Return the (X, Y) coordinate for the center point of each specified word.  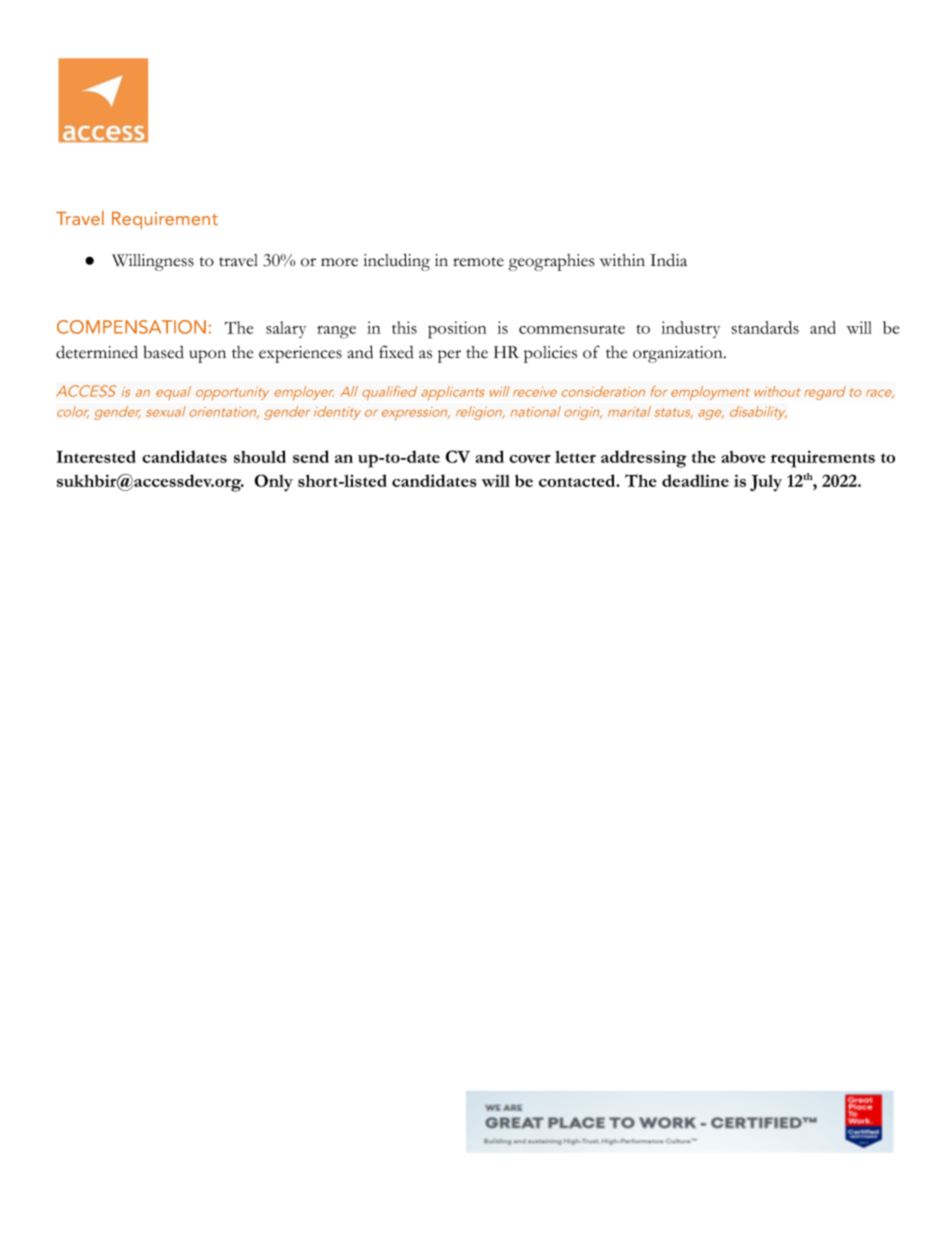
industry (690, 329)
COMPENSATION (131, 327)
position (457, 330)
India (668, 260)
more (339, 262)
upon (207, 356)
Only (273, 482)
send (311, 456)
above (743, 457)
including (396, 262)
